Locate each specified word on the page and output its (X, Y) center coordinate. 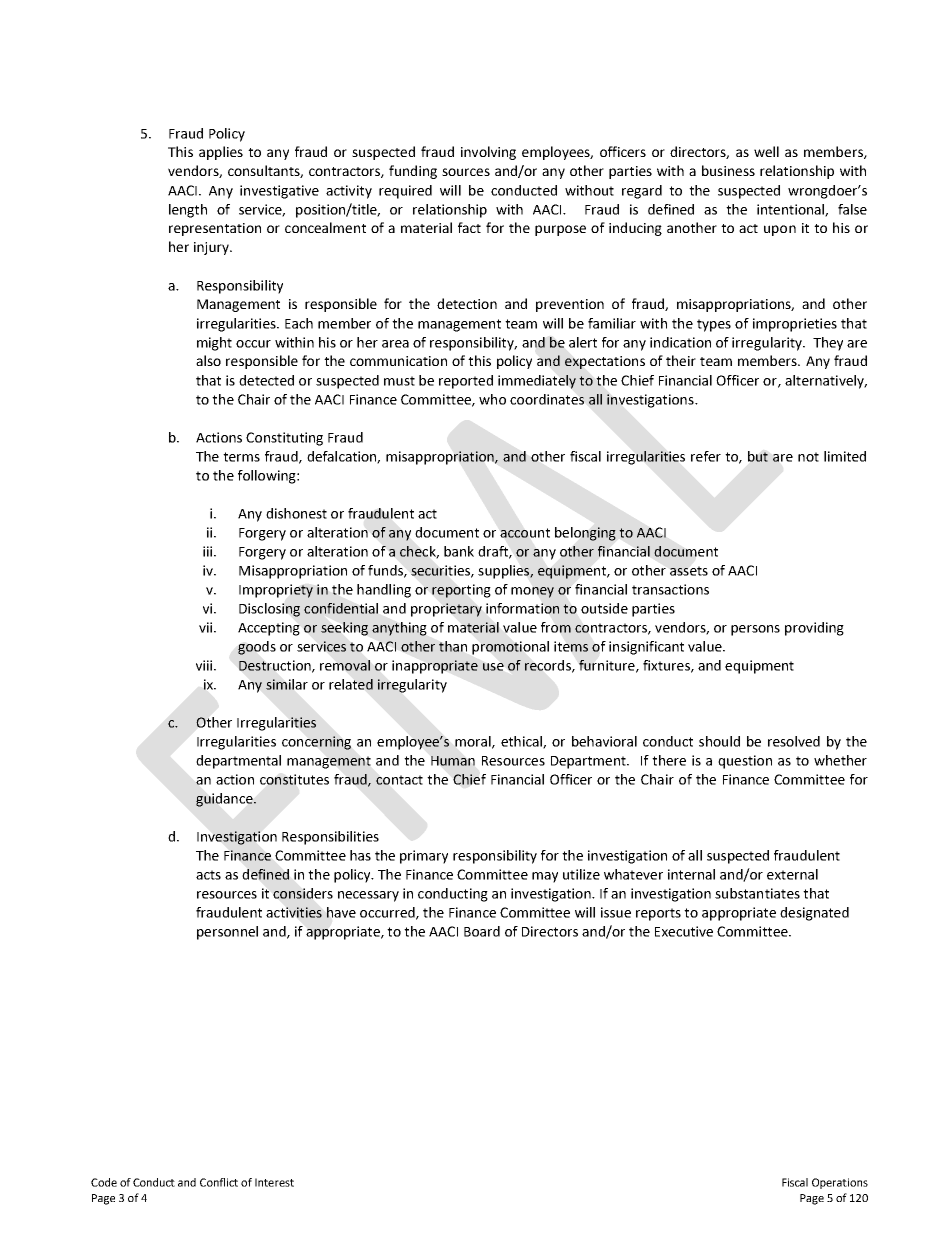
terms (241, 457)
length (188, 211)
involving (488, 153)
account (525, 533)
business (728, 170)
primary (424, 857)
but (758, 456)
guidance (225, 800)
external (792, 874)
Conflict (219, 1182)
